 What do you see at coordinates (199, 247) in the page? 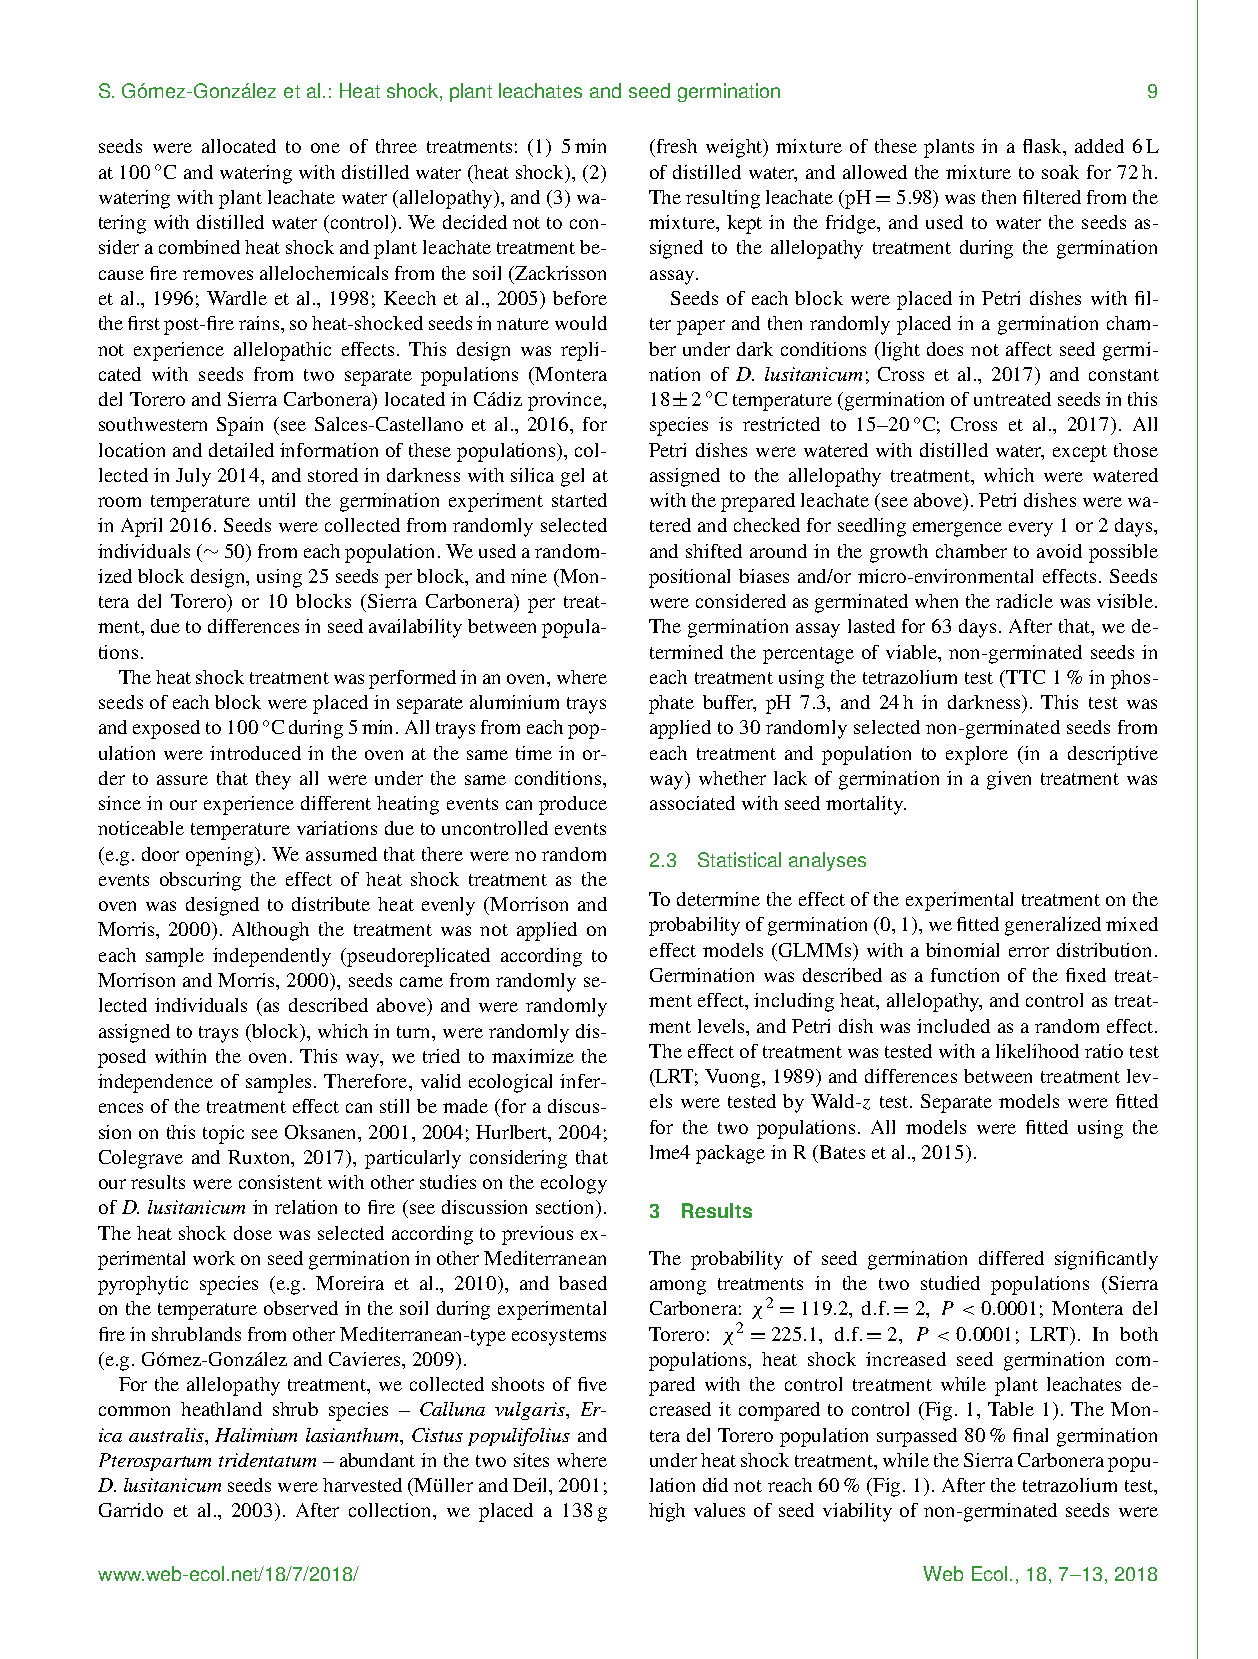
I see `combined` at bounding box center [199, 247].
